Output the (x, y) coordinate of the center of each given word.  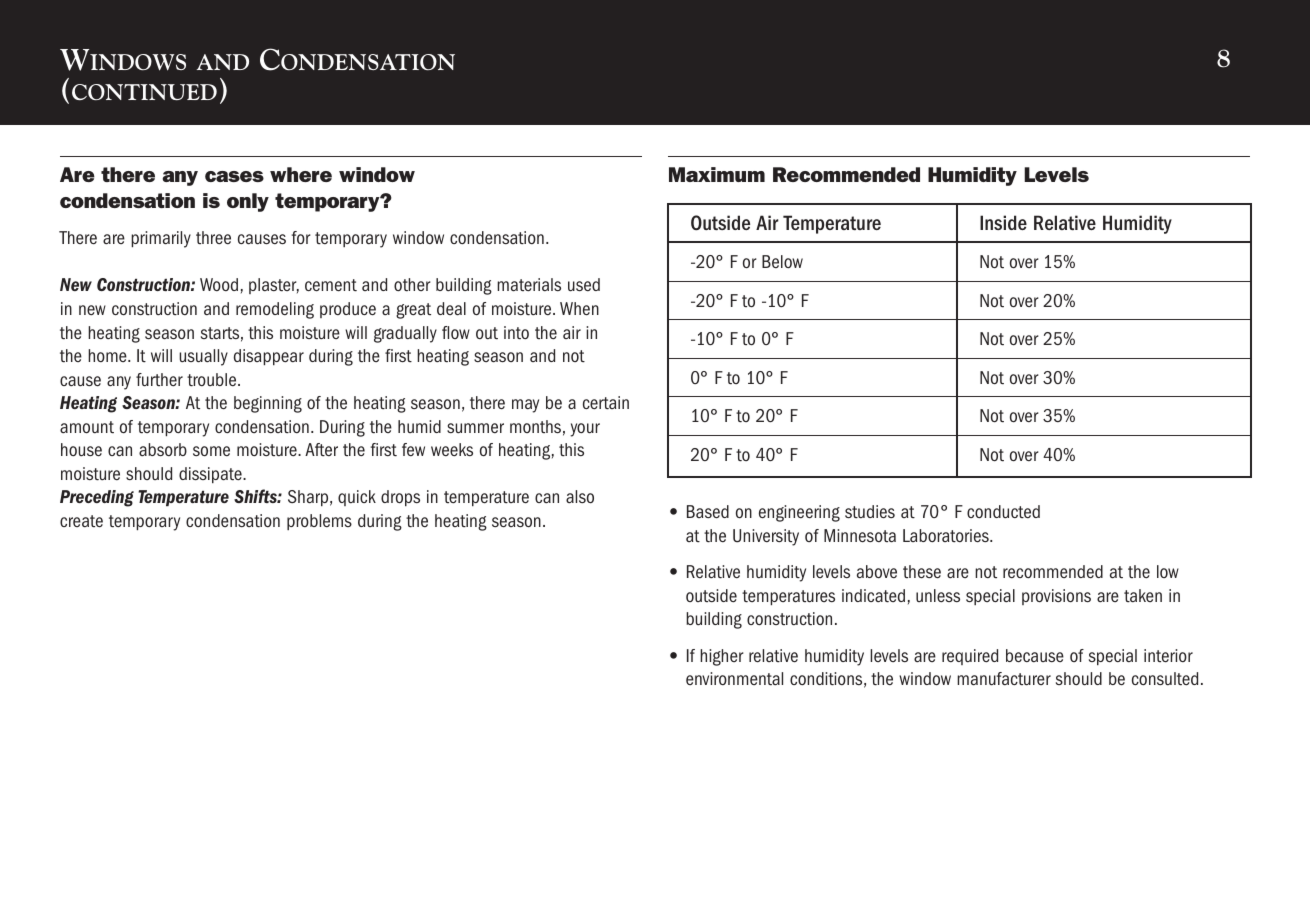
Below (782, 262)
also (580, 497)
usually (203, 357)
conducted (1003, 512)
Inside (1003, 222)
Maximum (717, 174)
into (516, 333)
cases (234, 176)
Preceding (97, 498)
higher (722, 657)
